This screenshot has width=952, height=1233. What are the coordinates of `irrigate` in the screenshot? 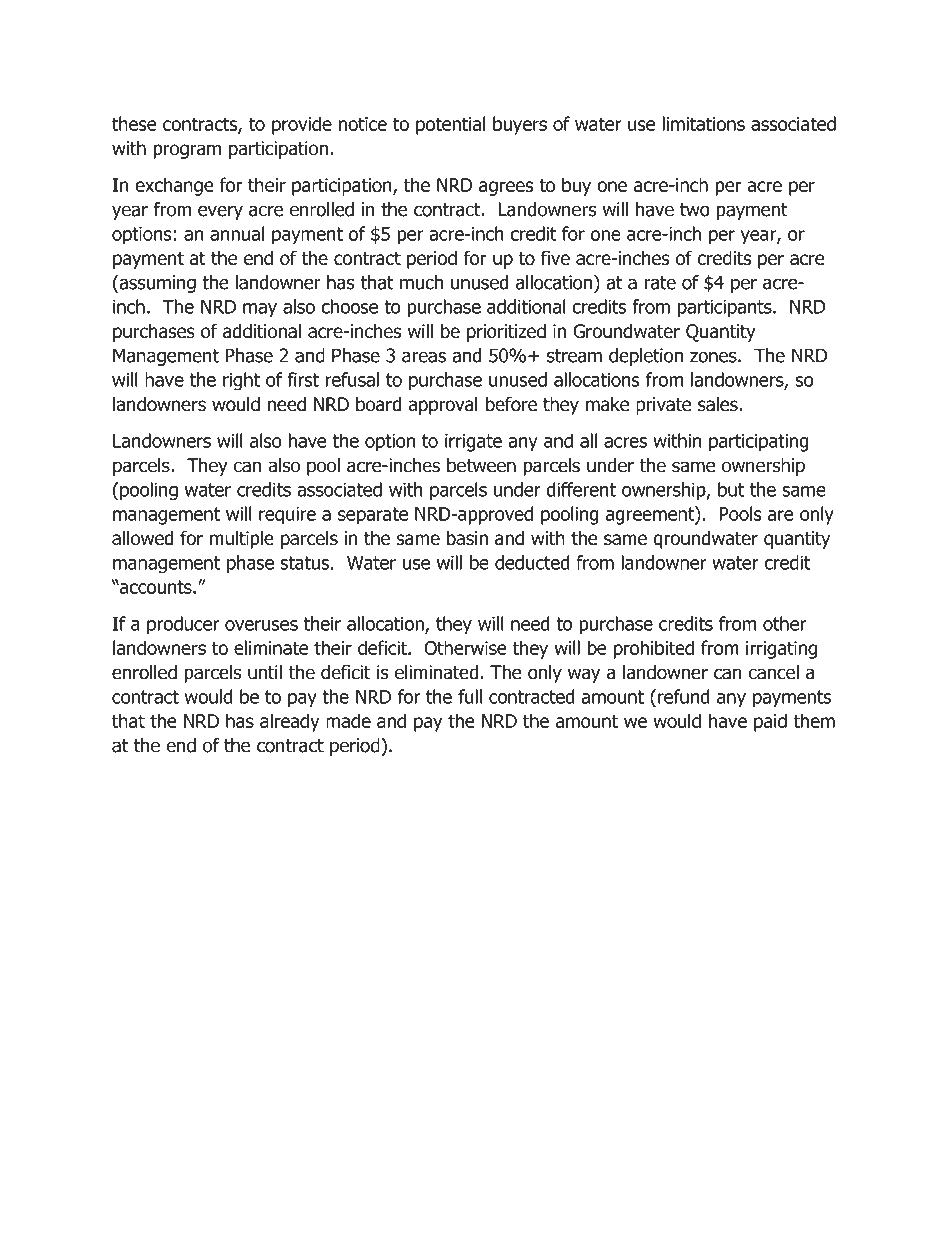 It's located at (473, 443).
